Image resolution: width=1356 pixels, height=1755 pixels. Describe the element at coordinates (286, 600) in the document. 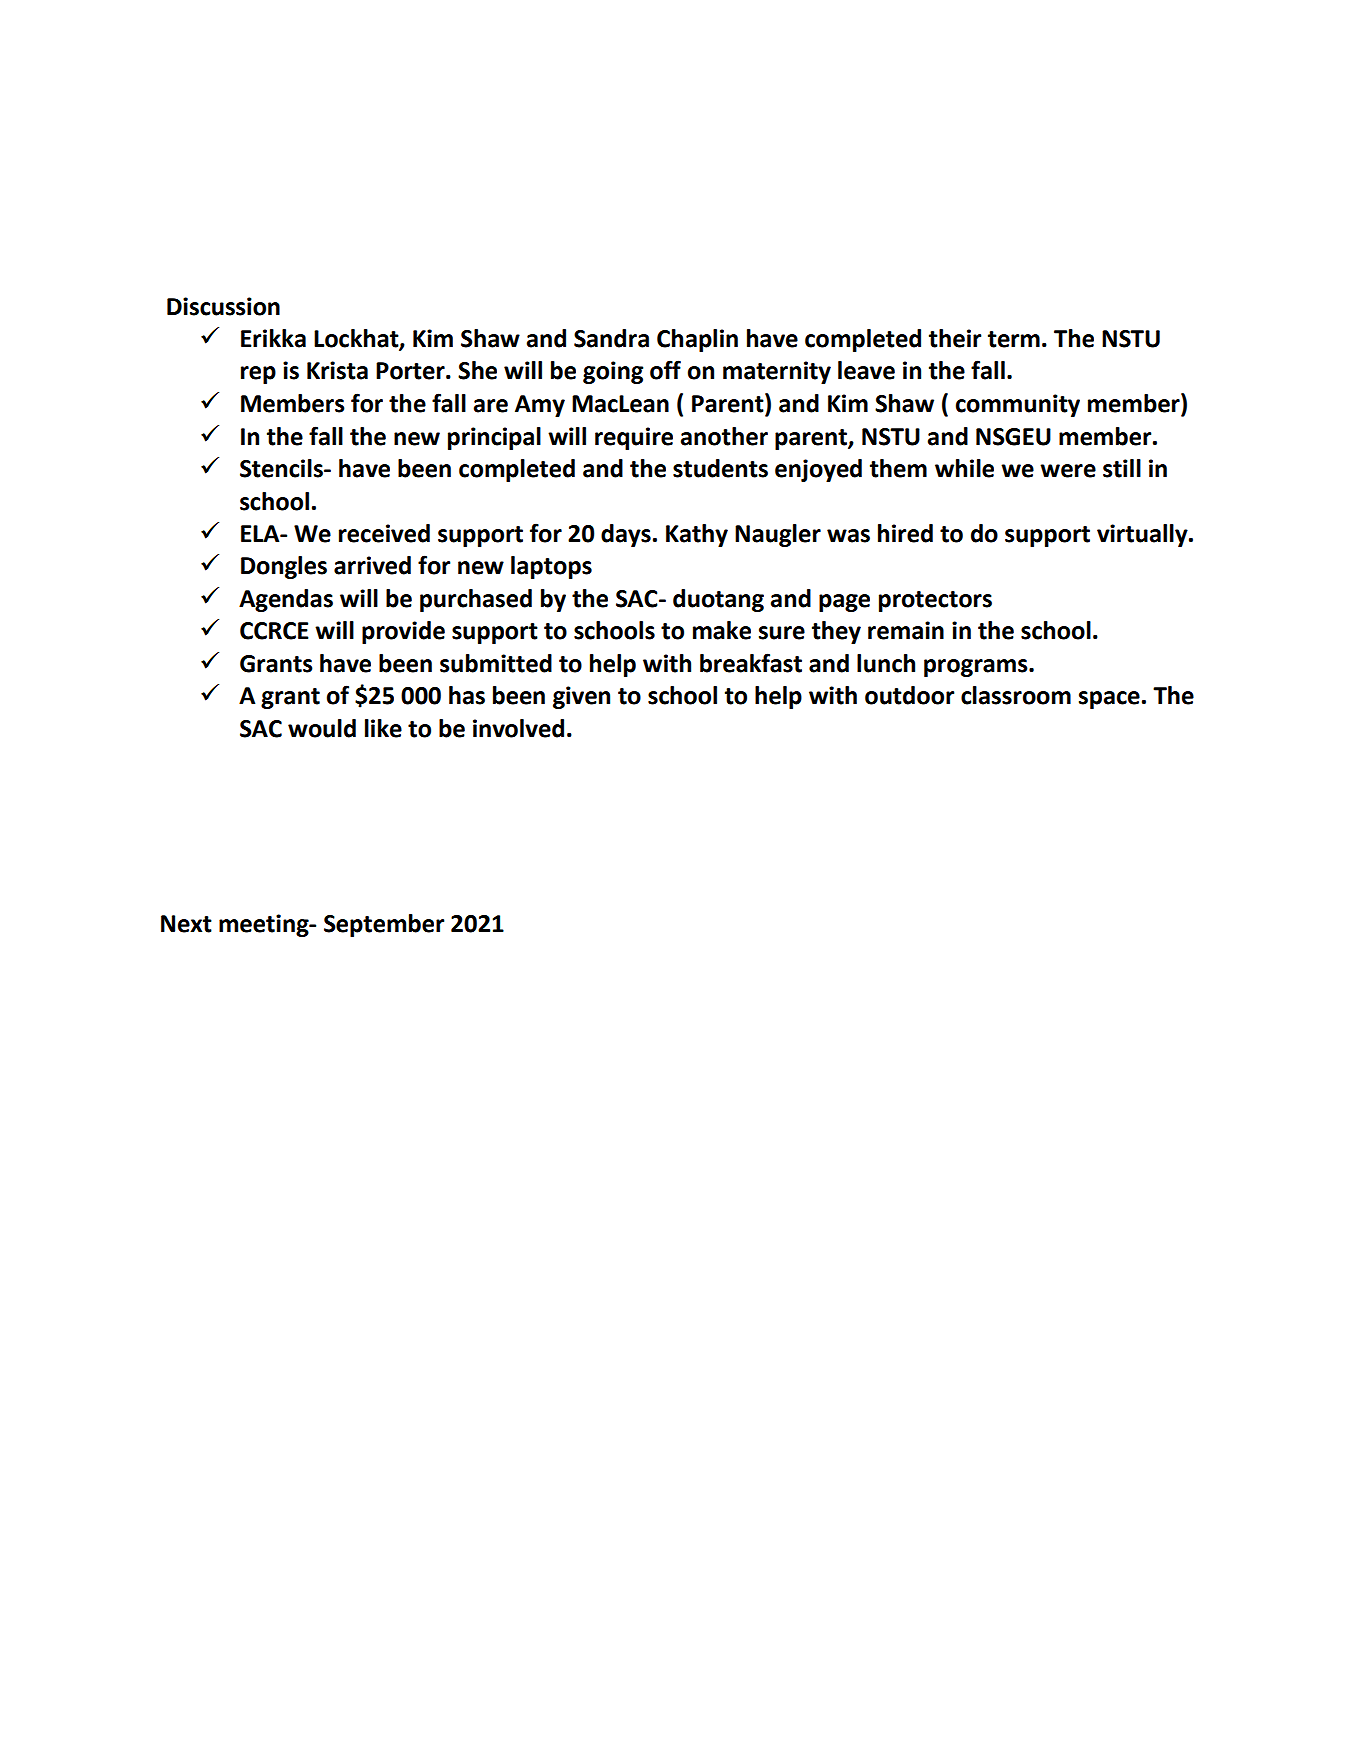

I see `Agendas` at that location.
